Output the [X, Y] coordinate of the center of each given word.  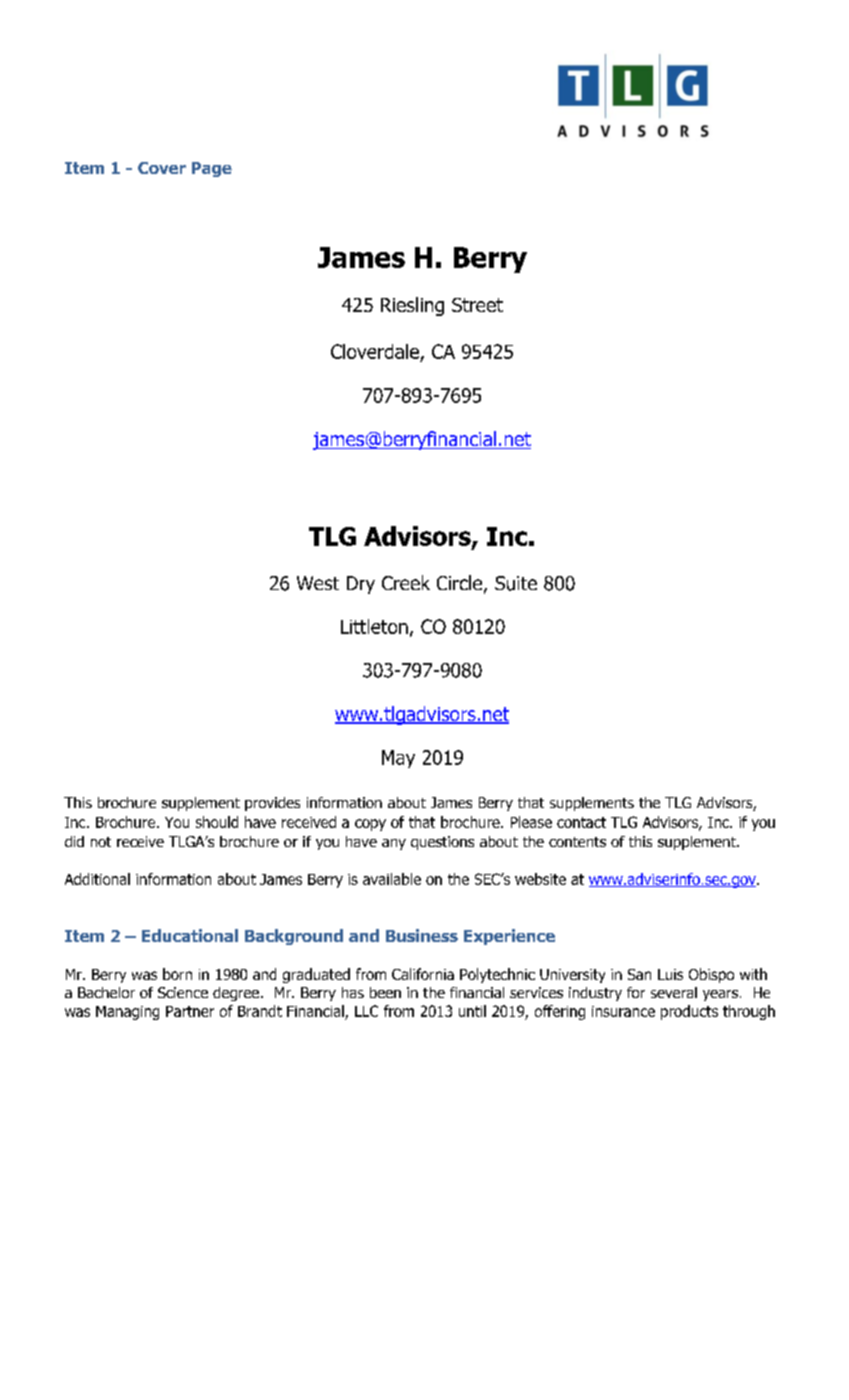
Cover [162, 168]
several [674, 992]
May [398, 759]
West [318, 583]
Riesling [412, 306]
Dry [361, 585]
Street [477, 305]
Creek [406, 582]
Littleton [374, 626]
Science [183, 992]
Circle [461, 584]
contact [581, 822]
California [423, 974]
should [217, 822]
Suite [516, 583]
